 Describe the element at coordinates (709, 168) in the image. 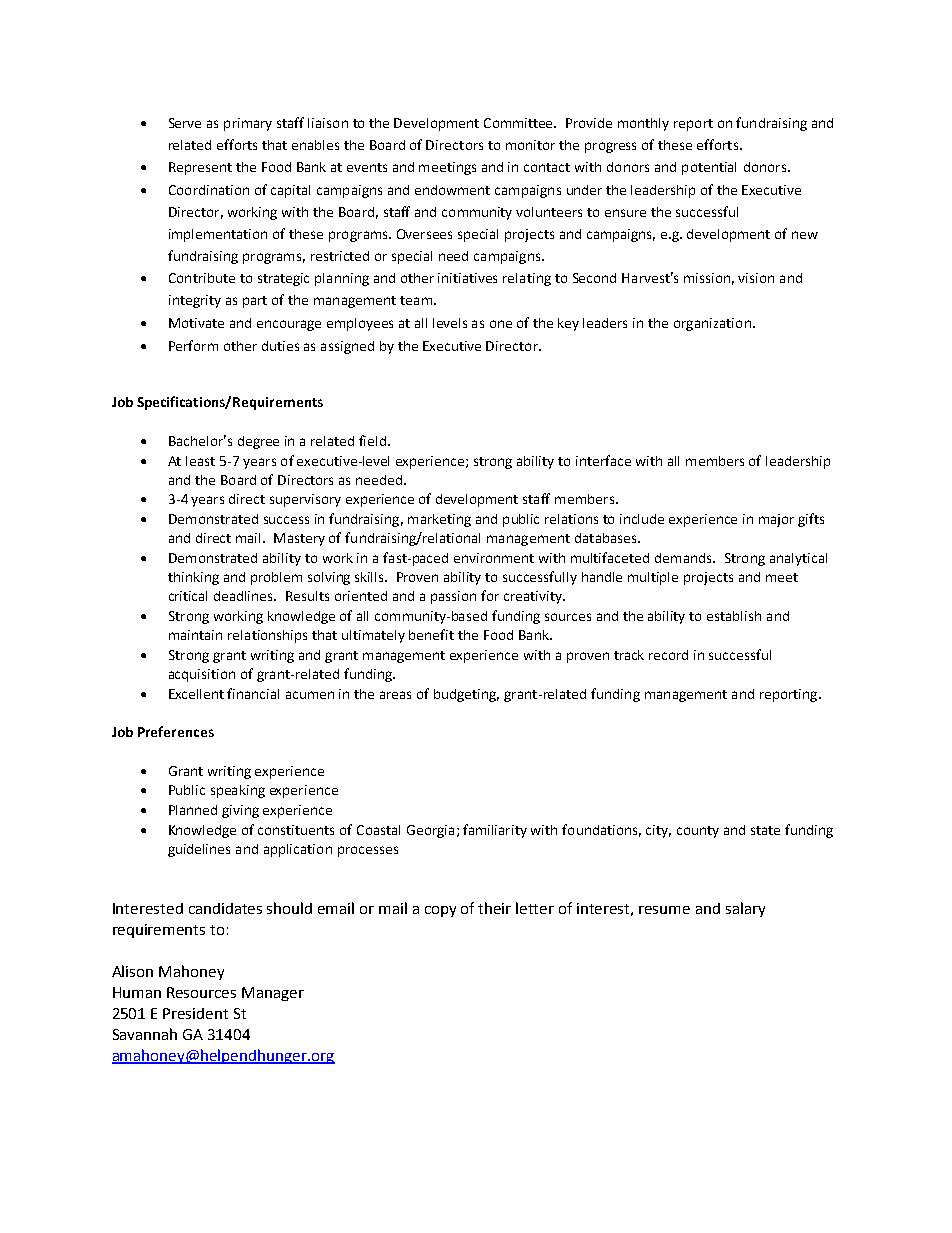

I see `potential` at that location.
